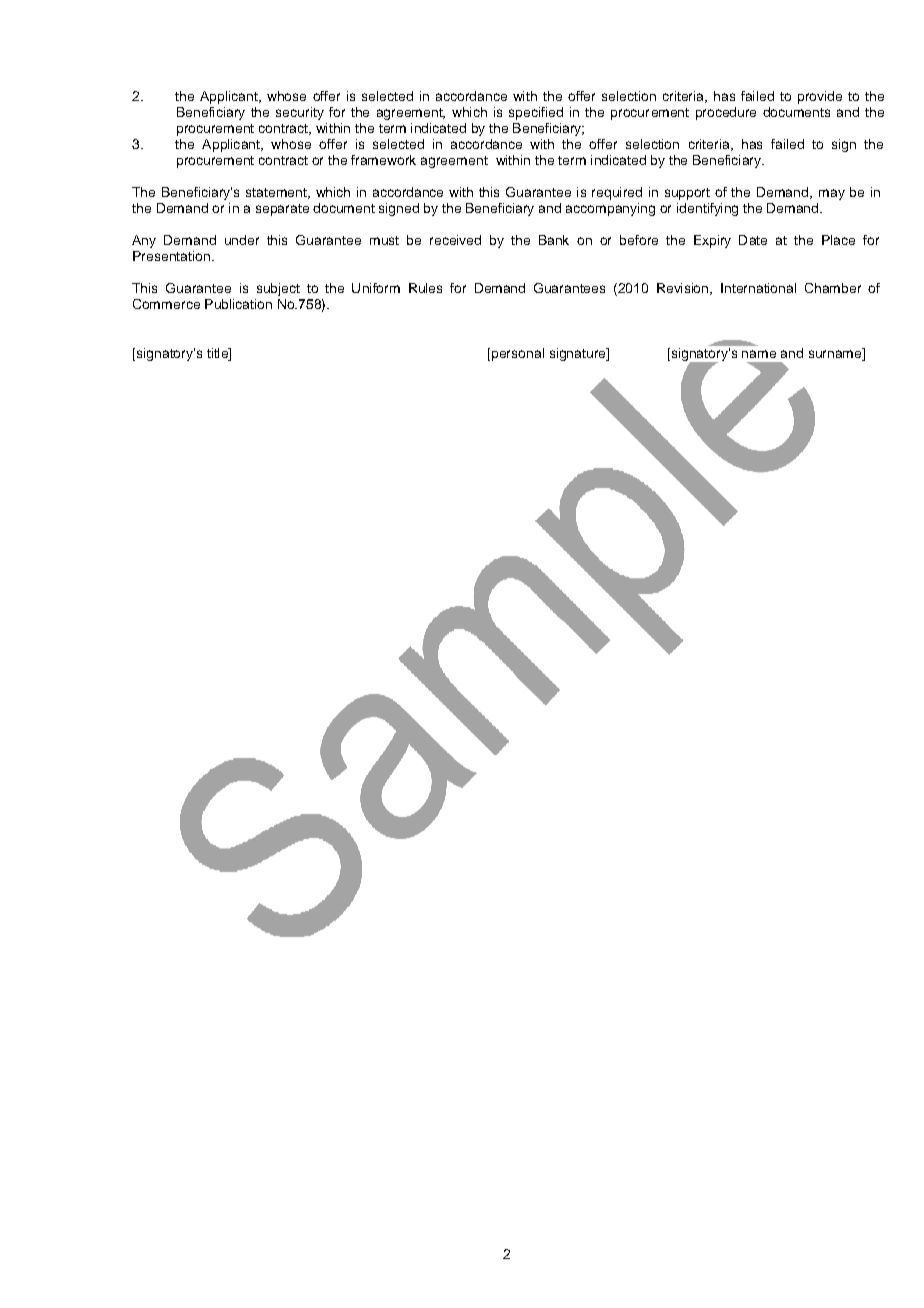 The image size is (924, 1308). What do you see at coordinates (300, 113) in the image?
I see `security` at bounding box center [300, 113].
